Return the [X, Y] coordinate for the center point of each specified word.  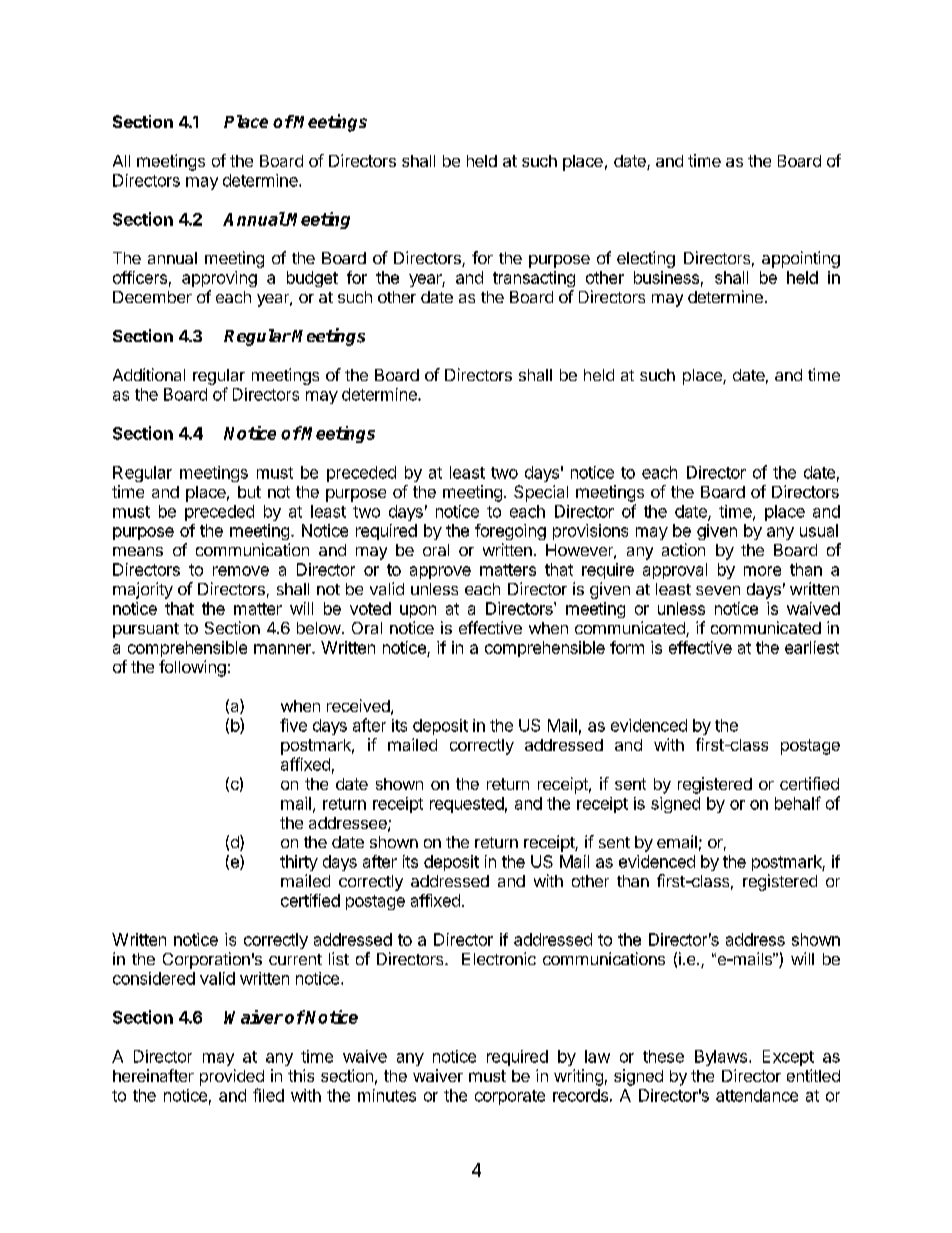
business [666, 277]
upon [418, 611]
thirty [299, 863]
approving [219, 279]
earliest [812, 647]
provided [232, 1077]
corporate [510, 1097]
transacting [534, 279]
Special [541, 493]
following [192, 668]
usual [819, 530]
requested [467, 805]
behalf [798, 803]
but [249, 492]
